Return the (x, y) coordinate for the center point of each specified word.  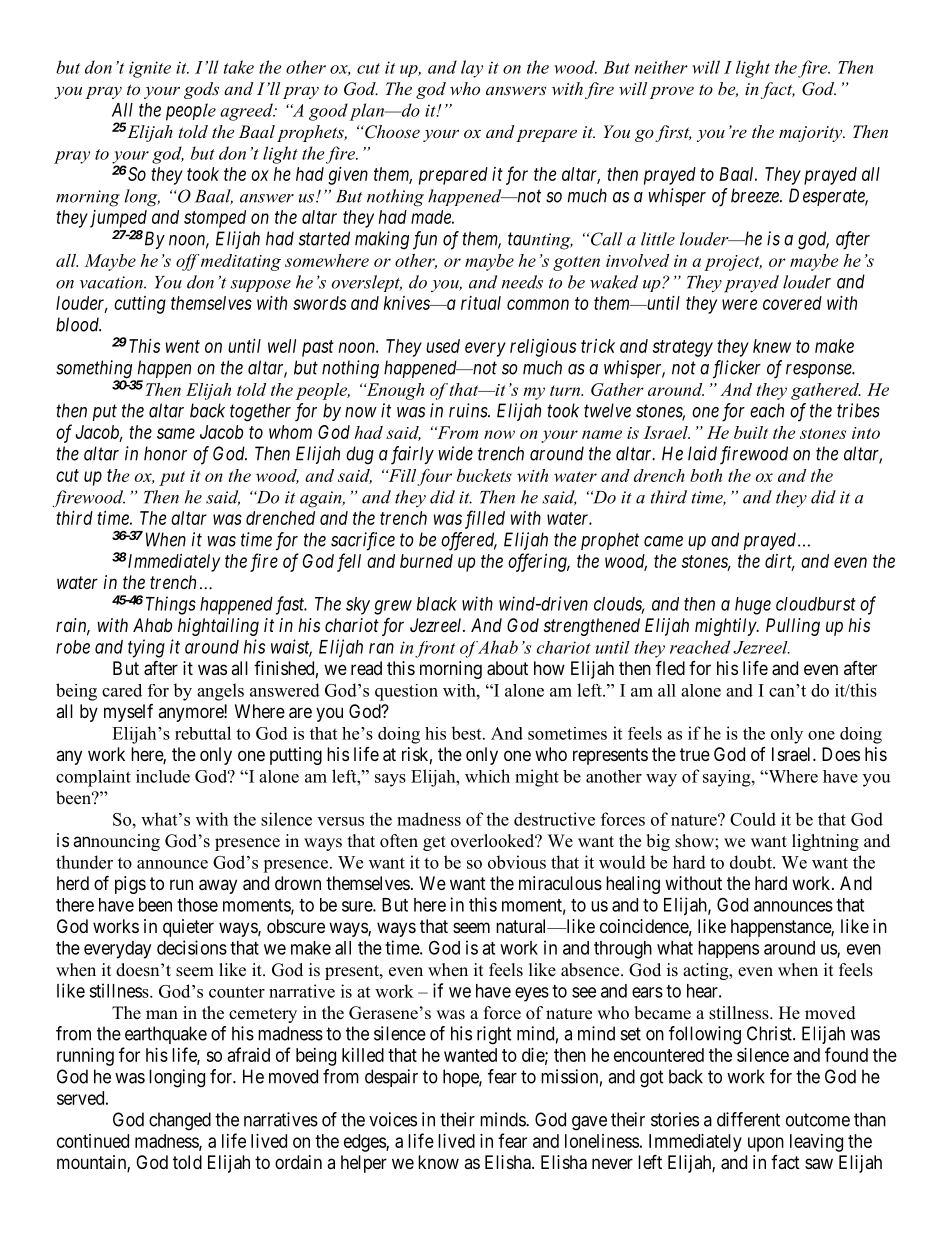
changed (180, 1121)
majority (812, 134)
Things (171, 605)
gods (201, 90)
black (437, 604)
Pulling (793, 627)
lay (472, 69)
